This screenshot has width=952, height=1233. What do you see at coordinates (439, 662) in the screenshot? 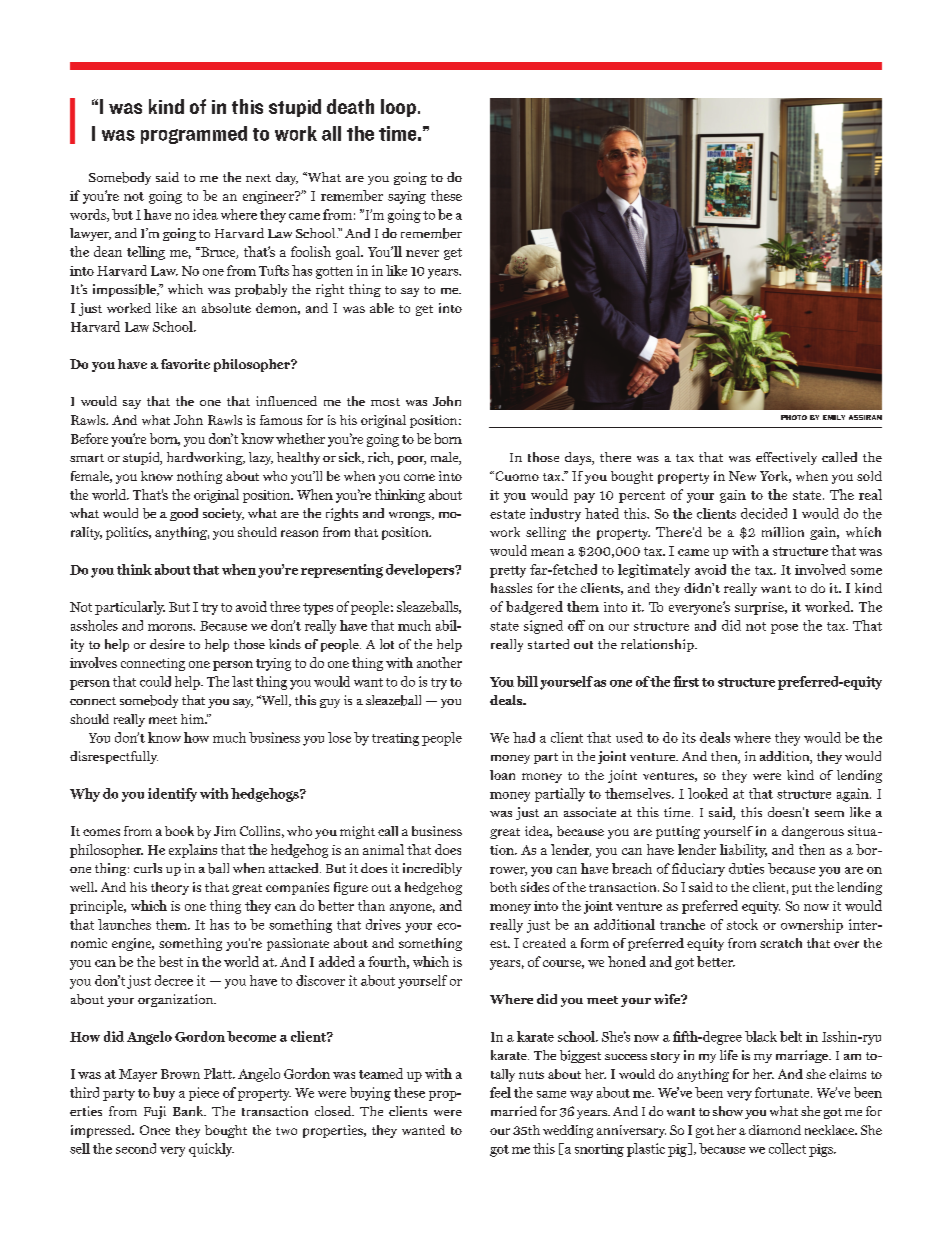
I see `another` at bounding box center [439, 662].
